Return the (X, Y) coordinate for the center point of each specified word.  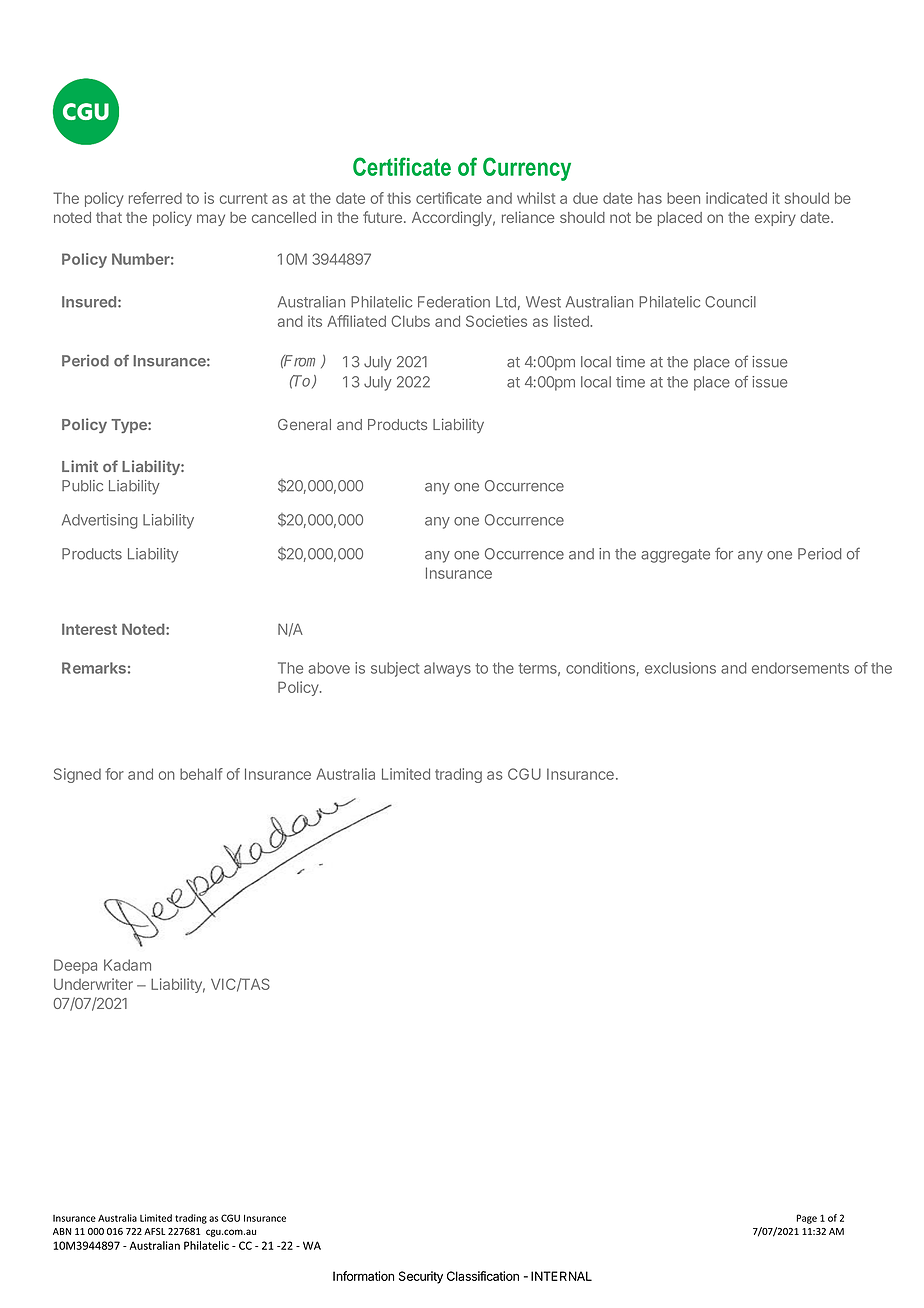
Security (421, 1277)
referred (155, 198)
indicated (736, 198)
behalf (201, 774)
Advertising (99, 521)
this (399, 198)
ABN (62, 1231)
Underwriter (93, 984)
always (447, 669)
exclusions (680, 668)
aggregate (675, 556)
